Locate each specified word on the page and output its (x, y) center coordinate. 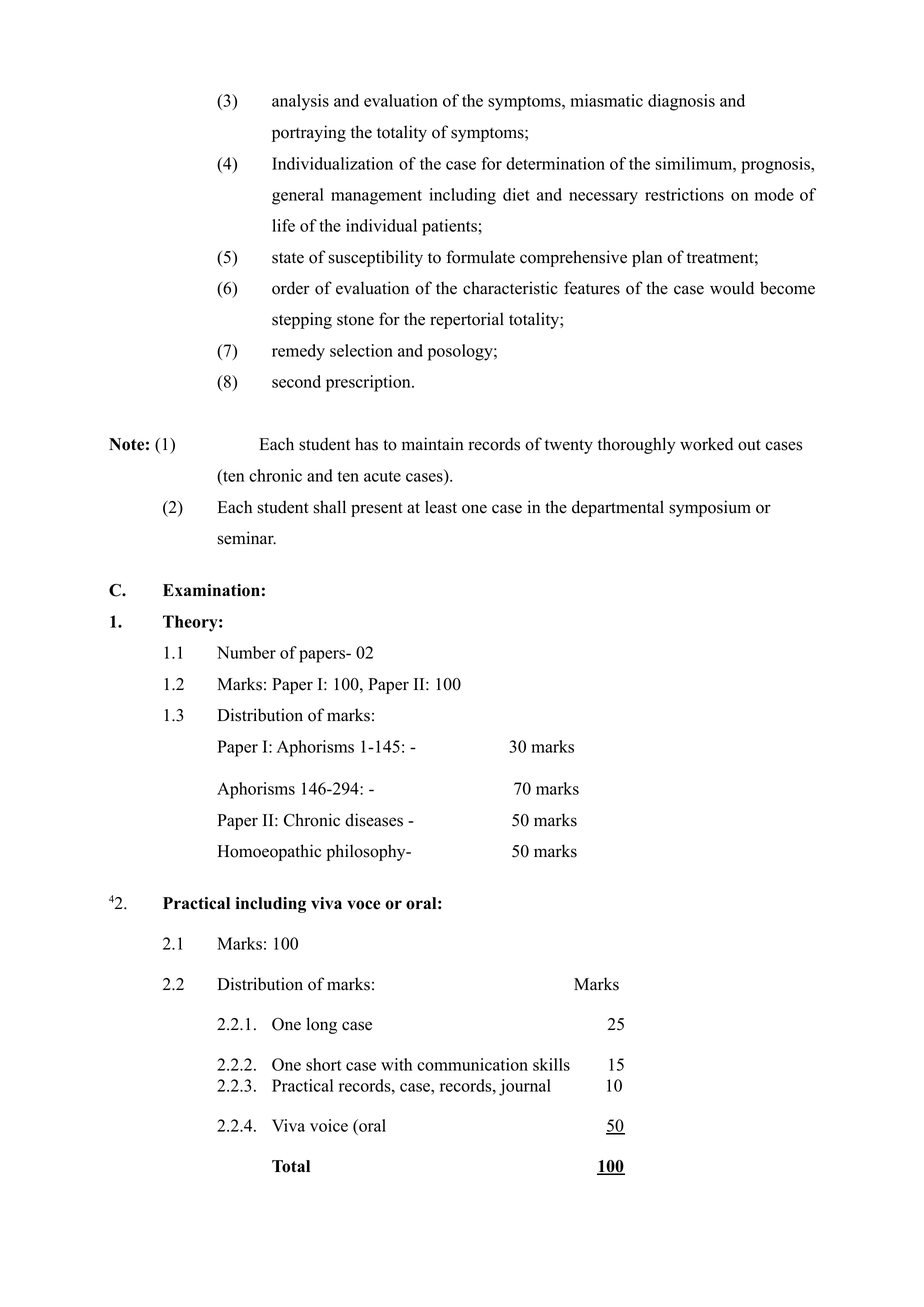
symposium (710, 508)
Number (246, 652)
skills (551, 1064)
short (324, 1064)
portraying (309, 133)
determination (555, 163)
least (441, 507)
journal (525, 1087)
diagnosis (681, 102)
